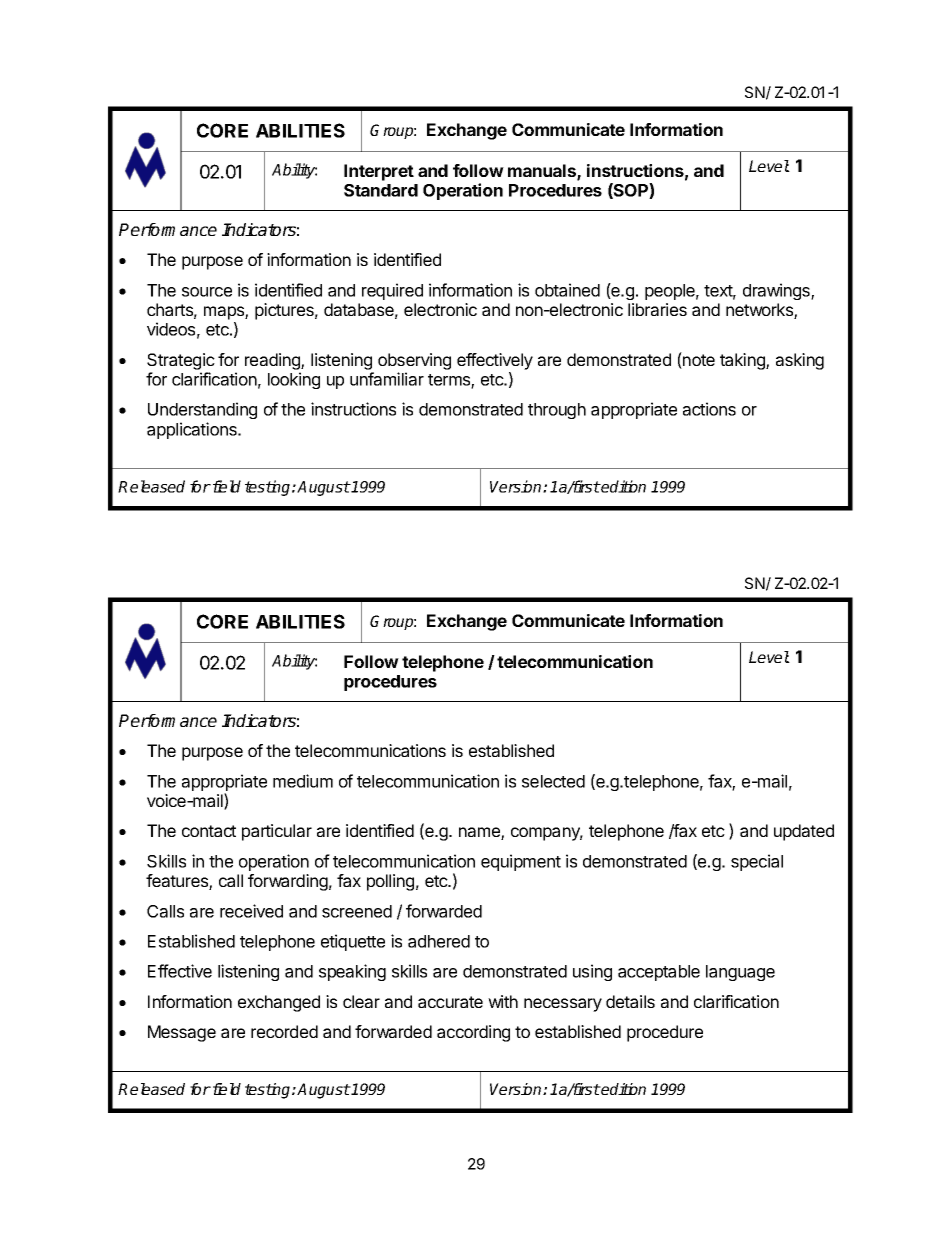  What do you see at coordinates (303, 781) in the screenshot?
I see `medium` at bounding box center [303, 781].
